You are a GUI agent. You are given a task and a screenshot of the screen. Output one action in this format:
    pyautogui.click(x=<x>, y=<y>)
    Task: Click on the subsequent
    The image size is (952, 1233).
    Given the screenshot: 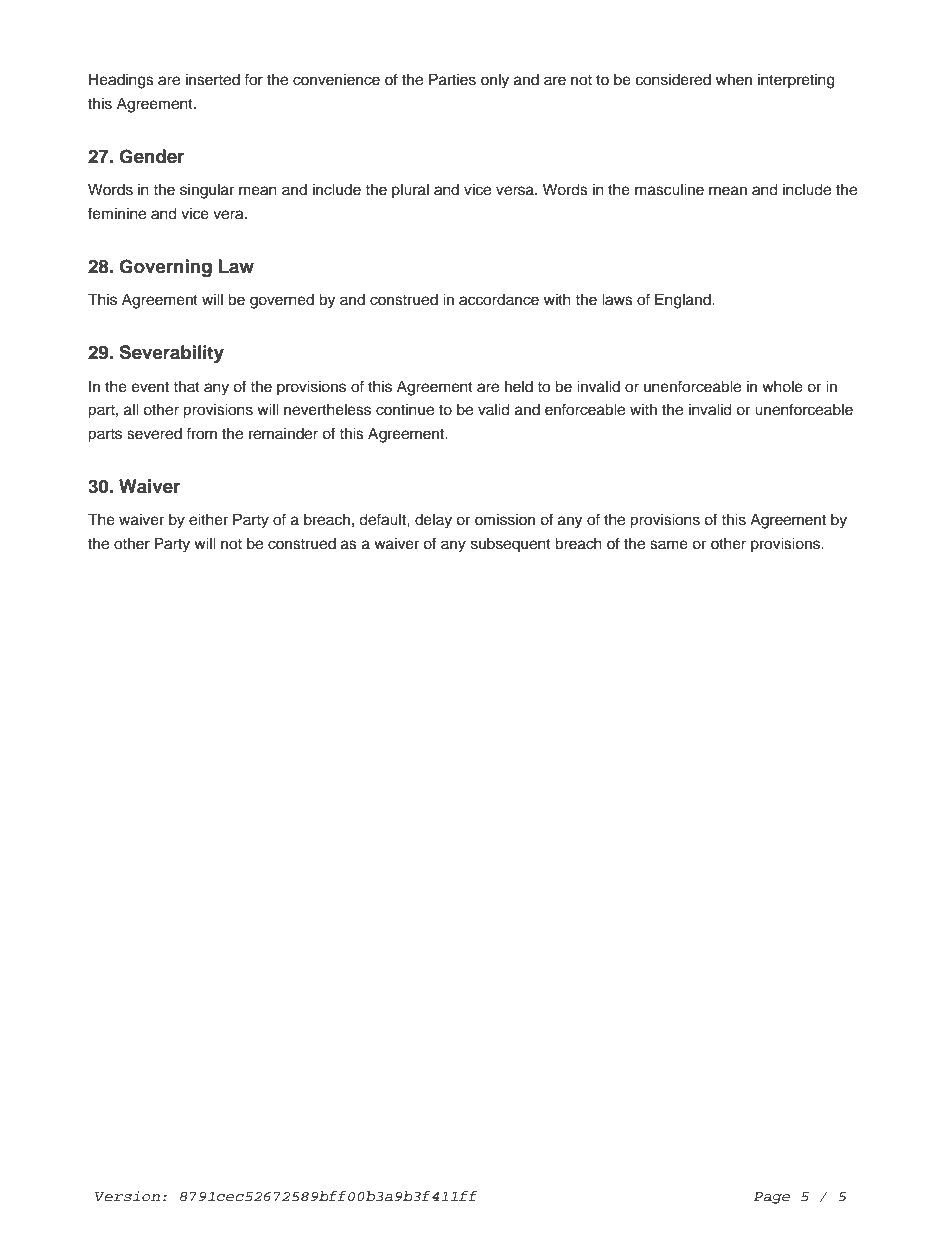 What is the action you would take?
    pyautogui.click(x=511, y=545)
